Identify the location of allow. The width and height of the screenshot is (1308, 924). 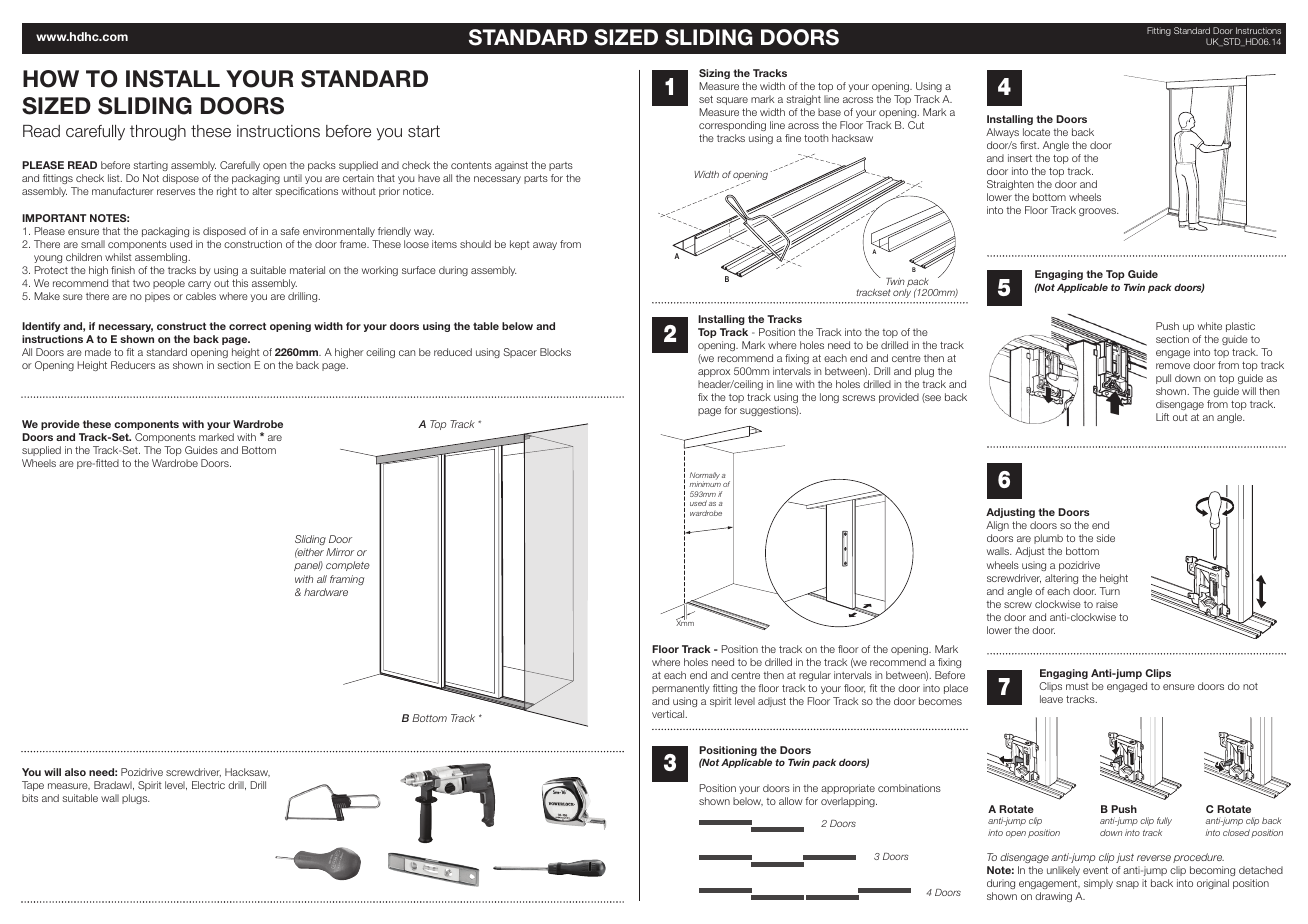
(791, 801).
